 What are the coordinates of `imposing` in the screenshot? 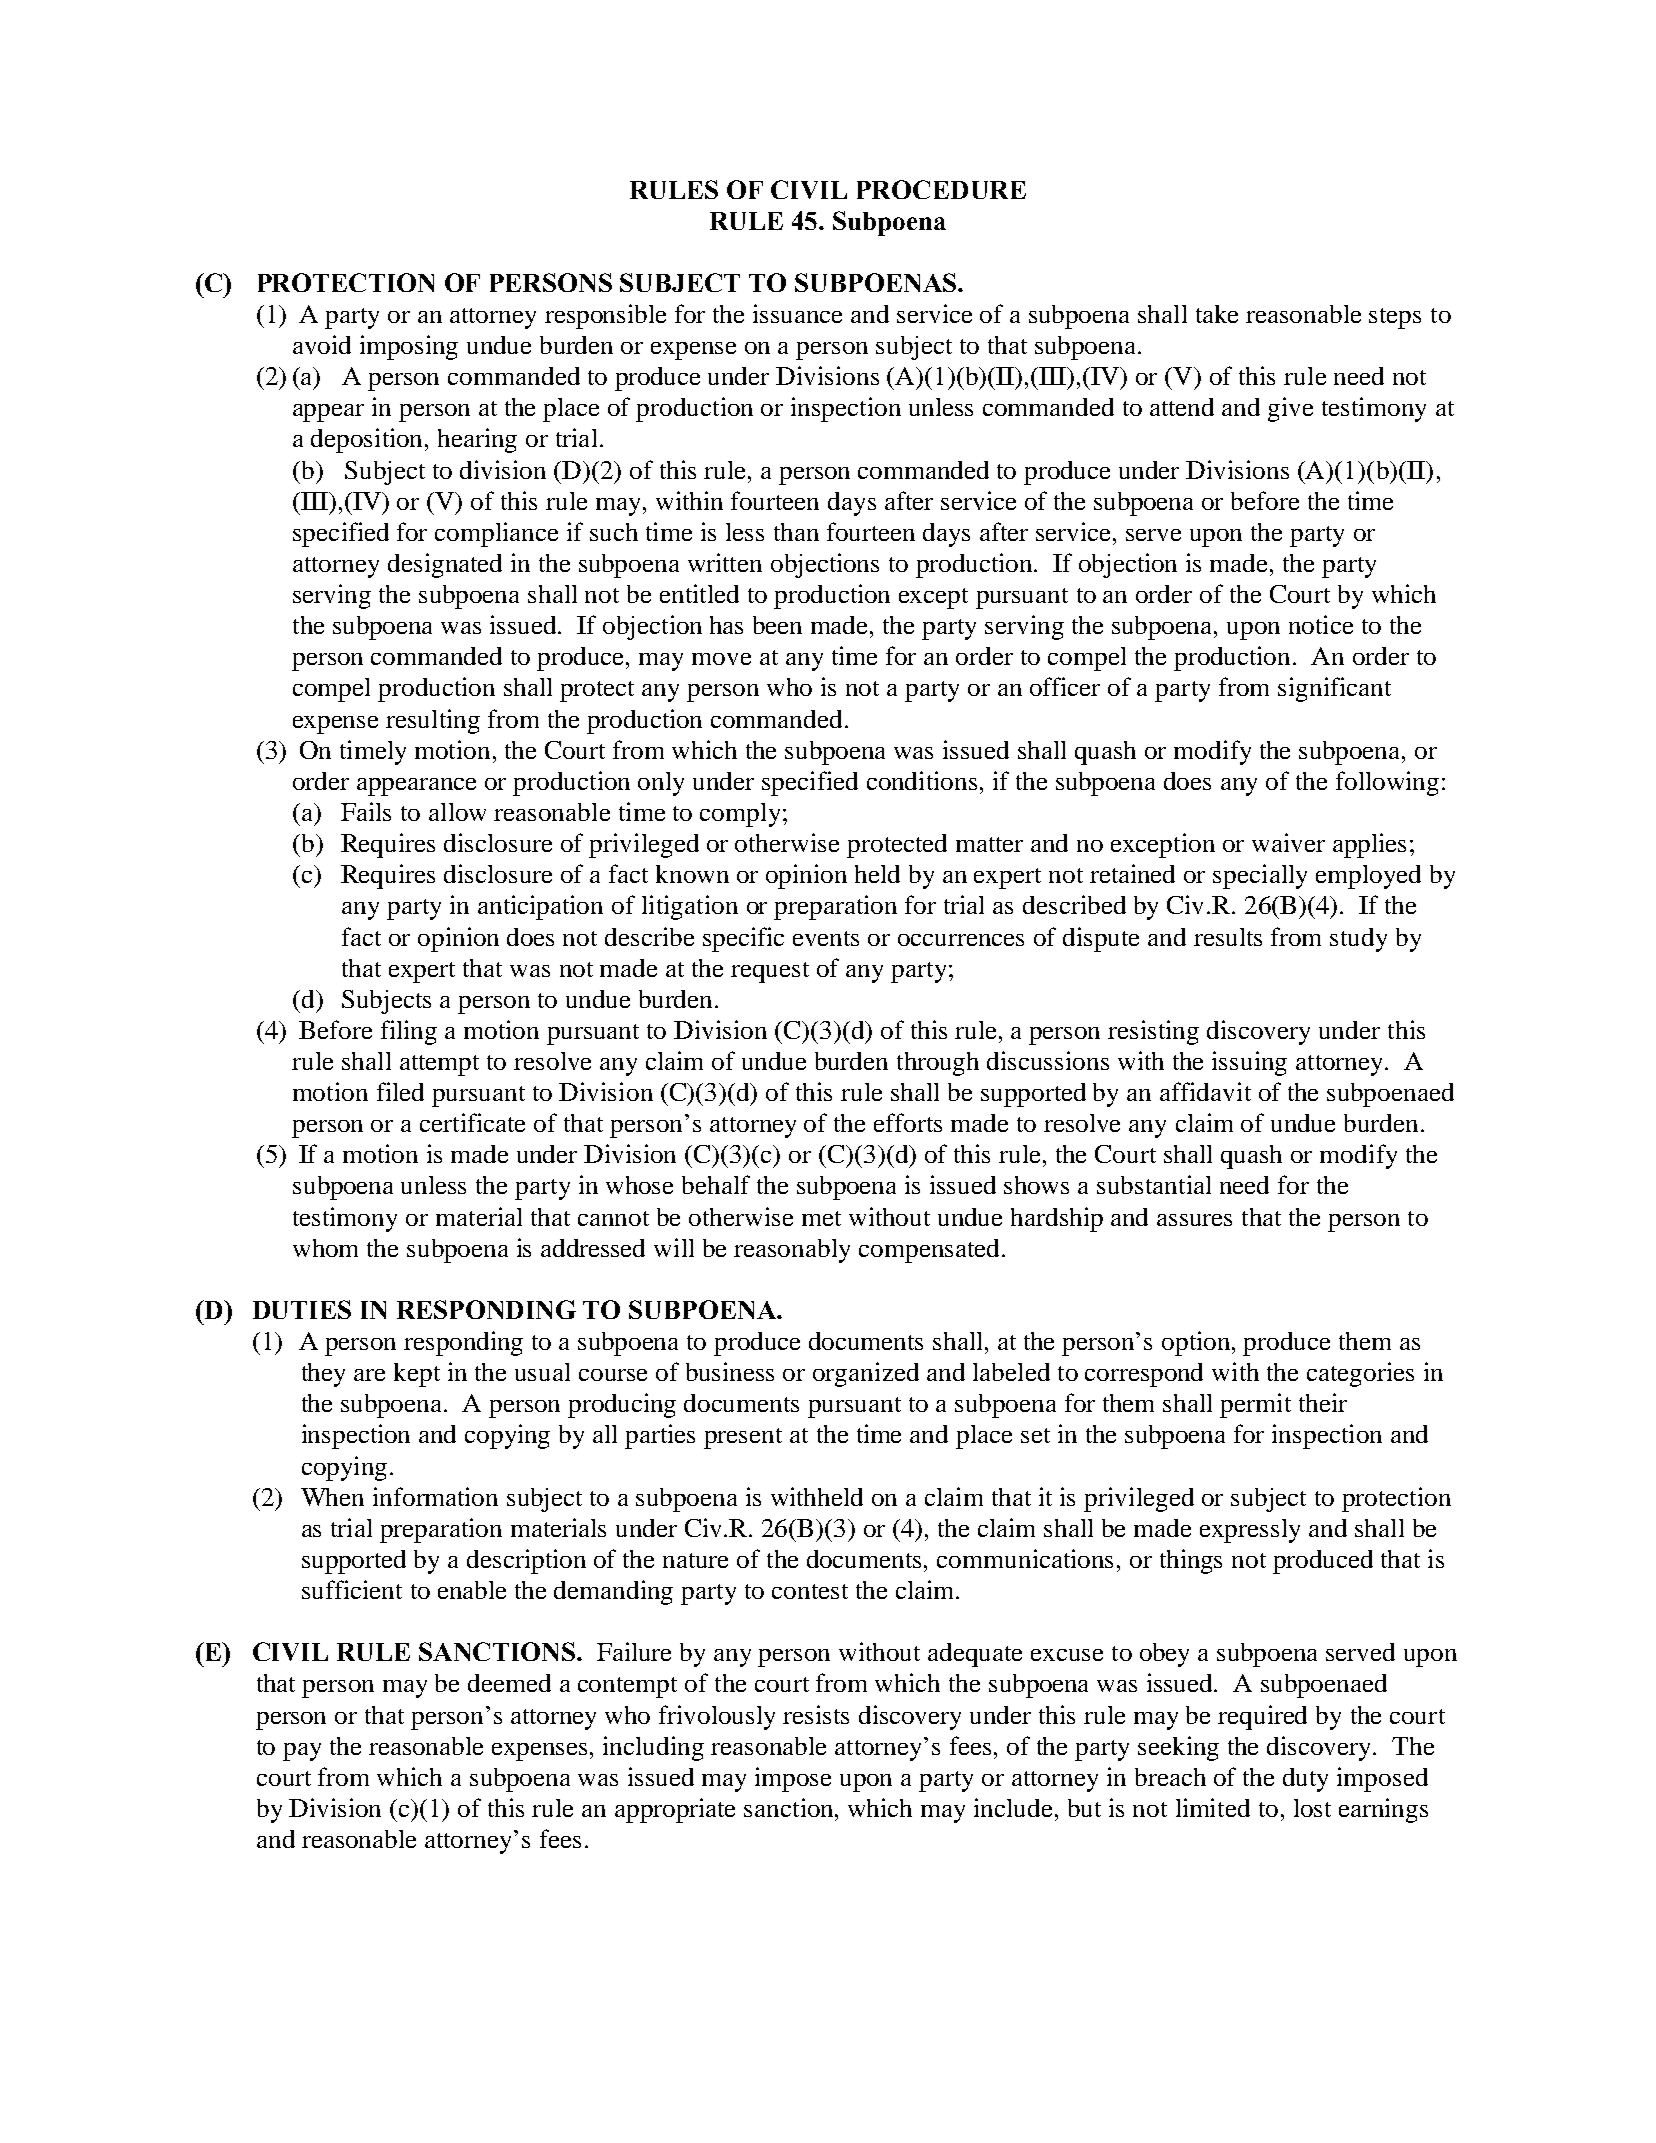 It's located at (409, 347).
